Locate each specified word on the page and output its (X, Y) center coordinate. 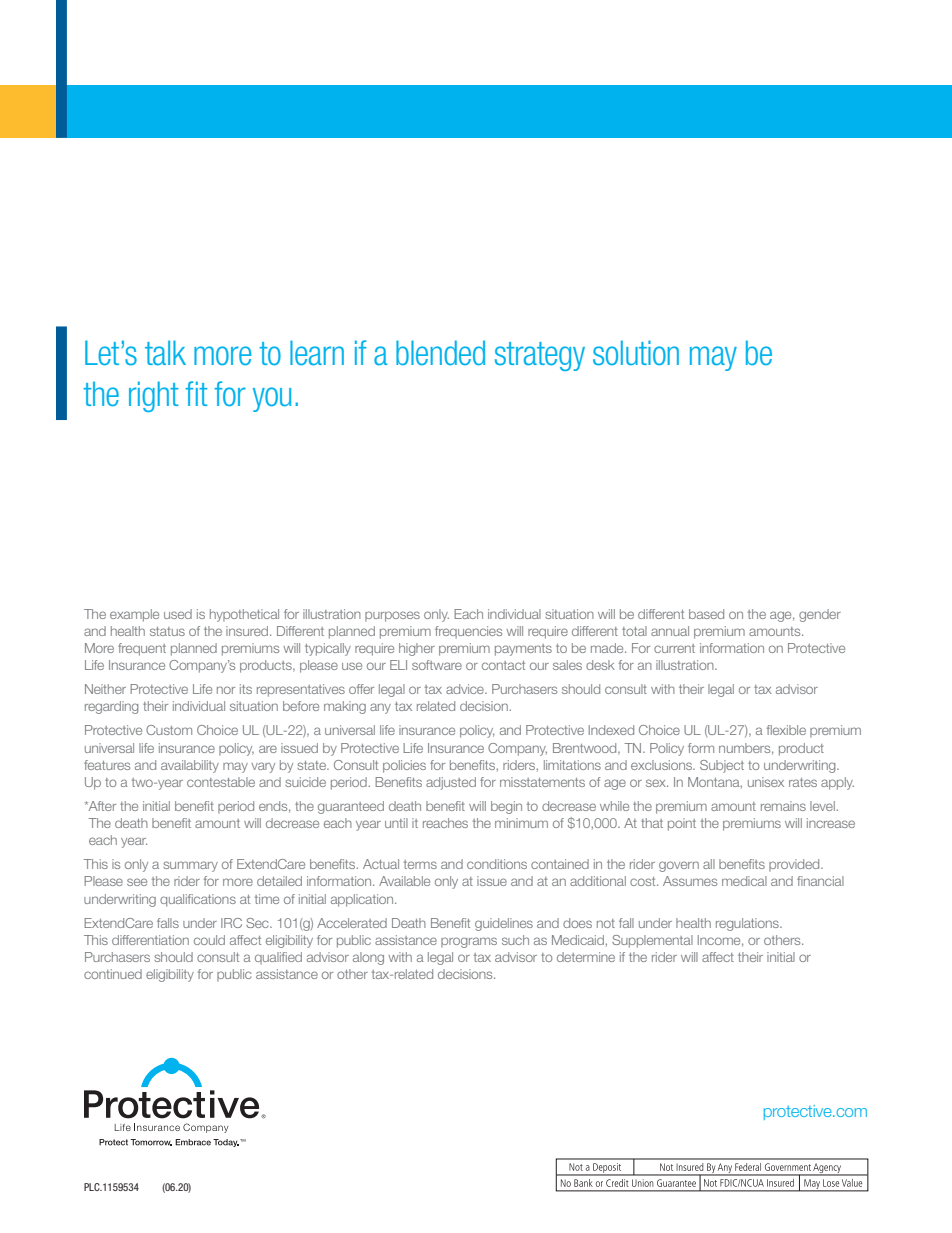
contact (503, 665)
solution (636, 353)
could (209, 940)
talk (165, 352)
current (674, 648)
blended (440, 352)
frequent (142, 649)
